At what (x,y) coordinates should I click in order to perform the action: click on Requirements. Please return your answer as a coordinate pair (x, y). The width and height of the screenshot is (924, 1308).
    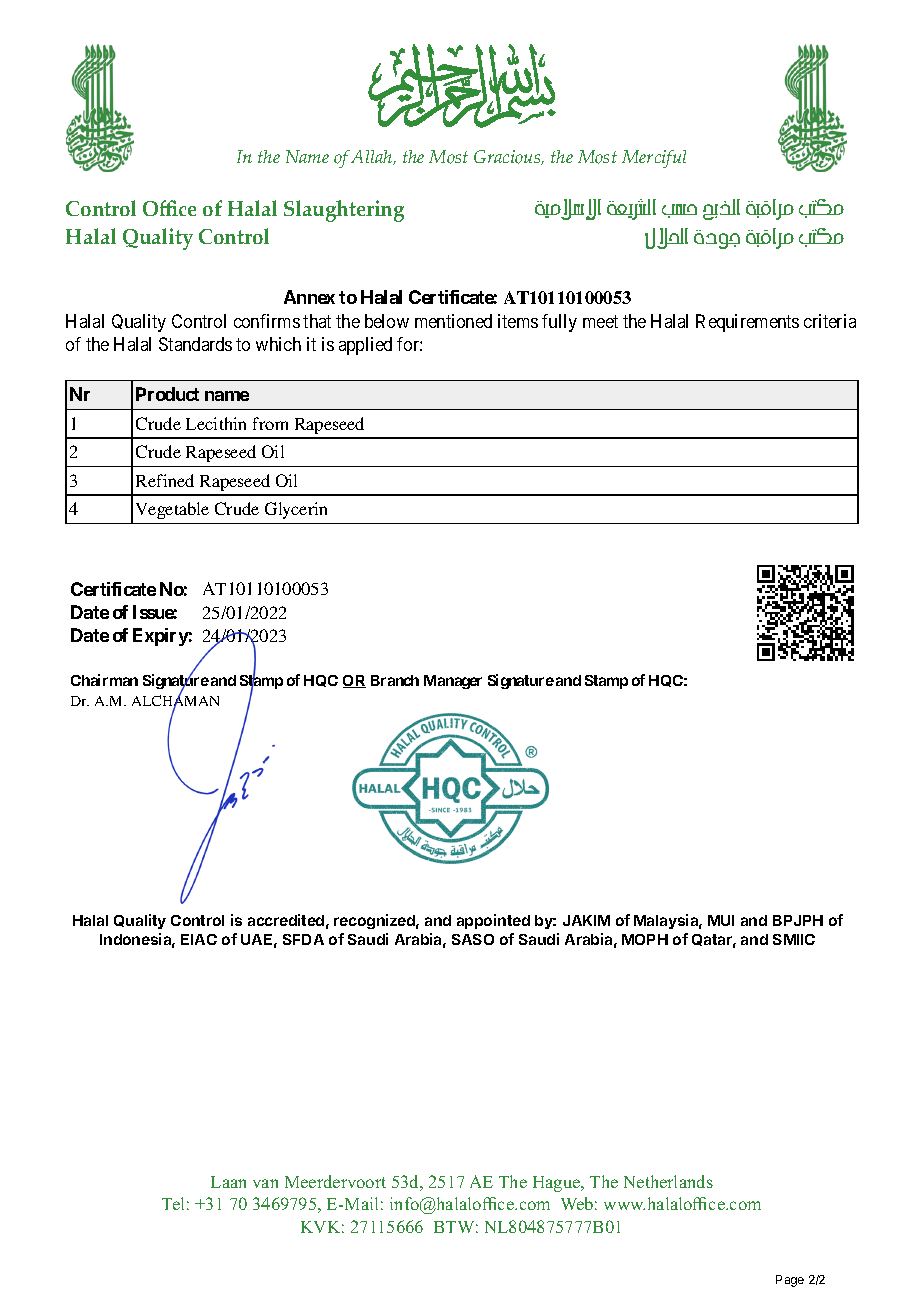
    Looking at the image, I should click on (747, 323).
